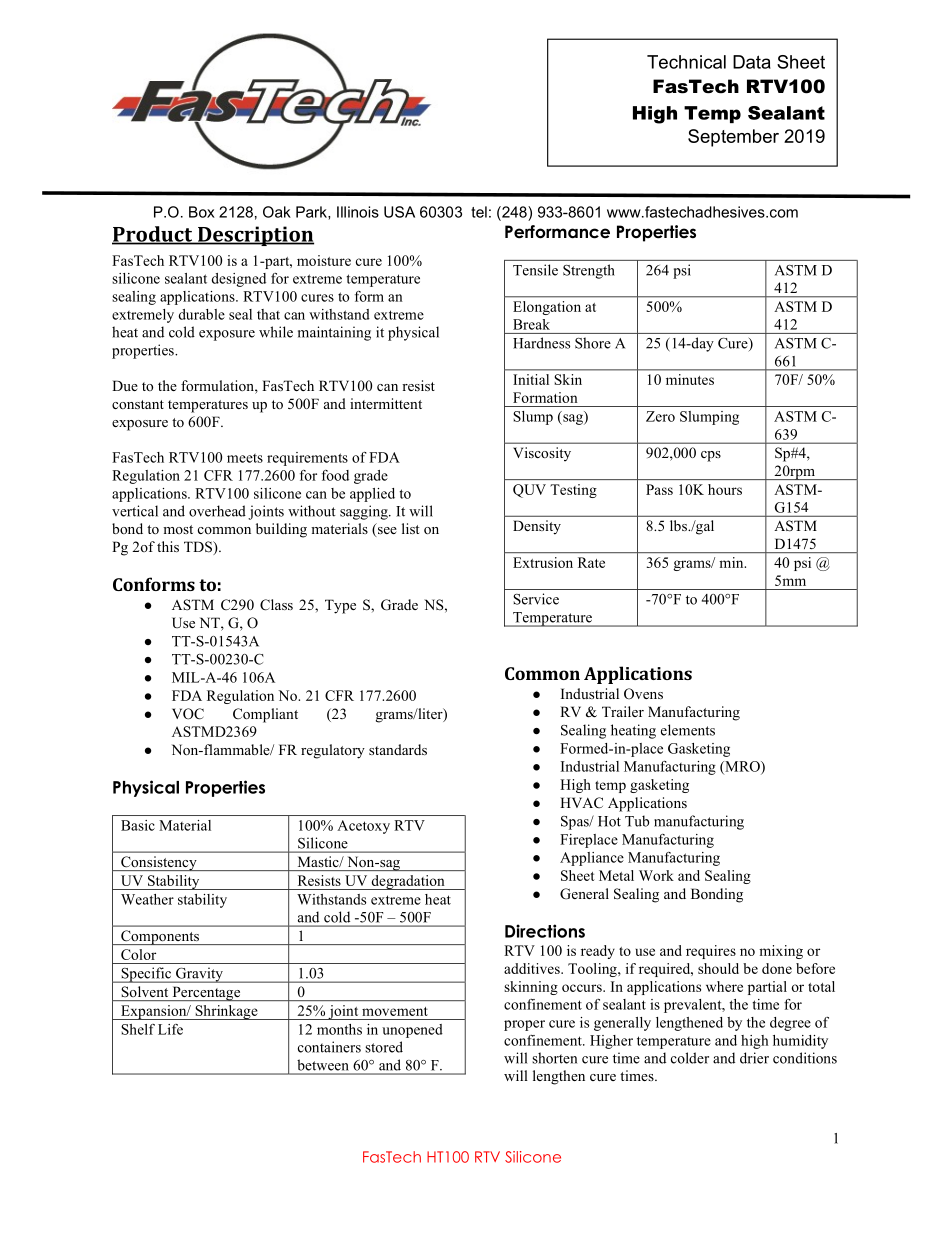 The width and height of the document is (952, 1233). Describe the element at coordinates (479, 212) in the document. I see `tel` at that location.
